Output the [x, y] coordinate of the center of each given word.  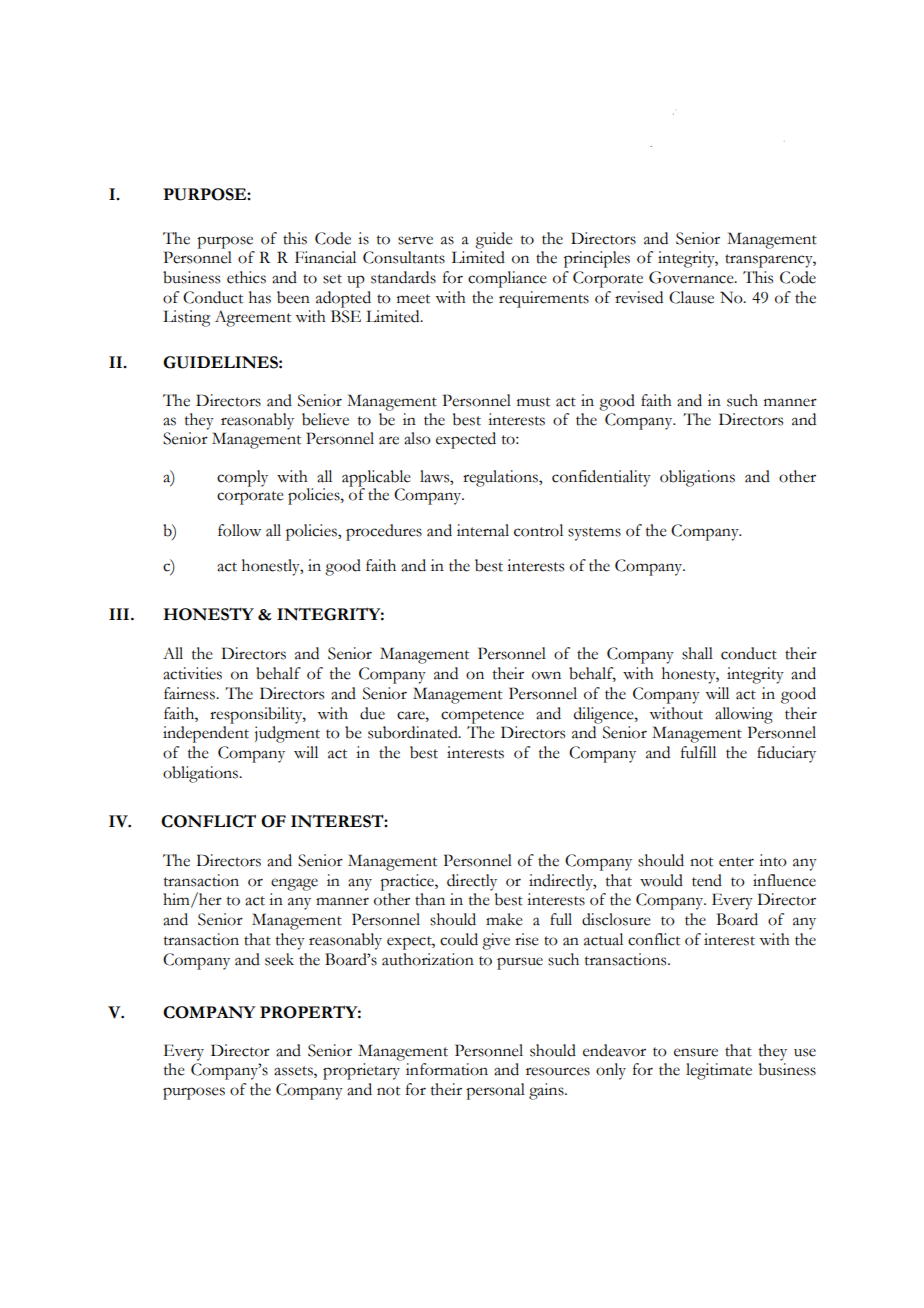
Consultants [404, 257]
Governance [692, 277]
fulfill [698, 752]
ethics [246, 277]
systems [594, 534]
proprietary [361, 1071]
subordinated [414, 732]
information [447, 1069]
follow [239, 530]
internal [483, 530]
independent [206, 734]
